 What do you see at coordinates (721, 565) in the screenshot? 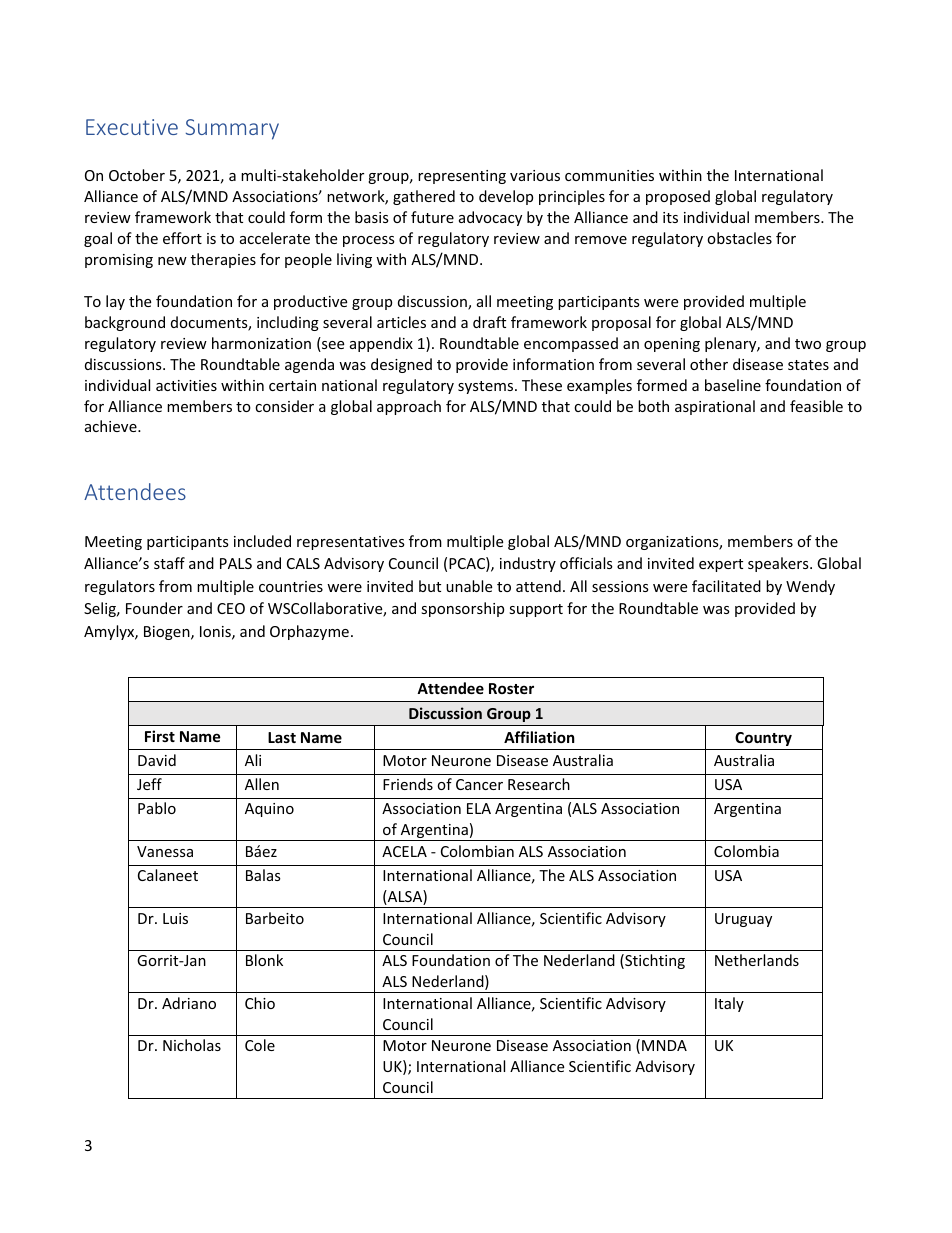
I see `expert` at bounding box center [721, 565].
